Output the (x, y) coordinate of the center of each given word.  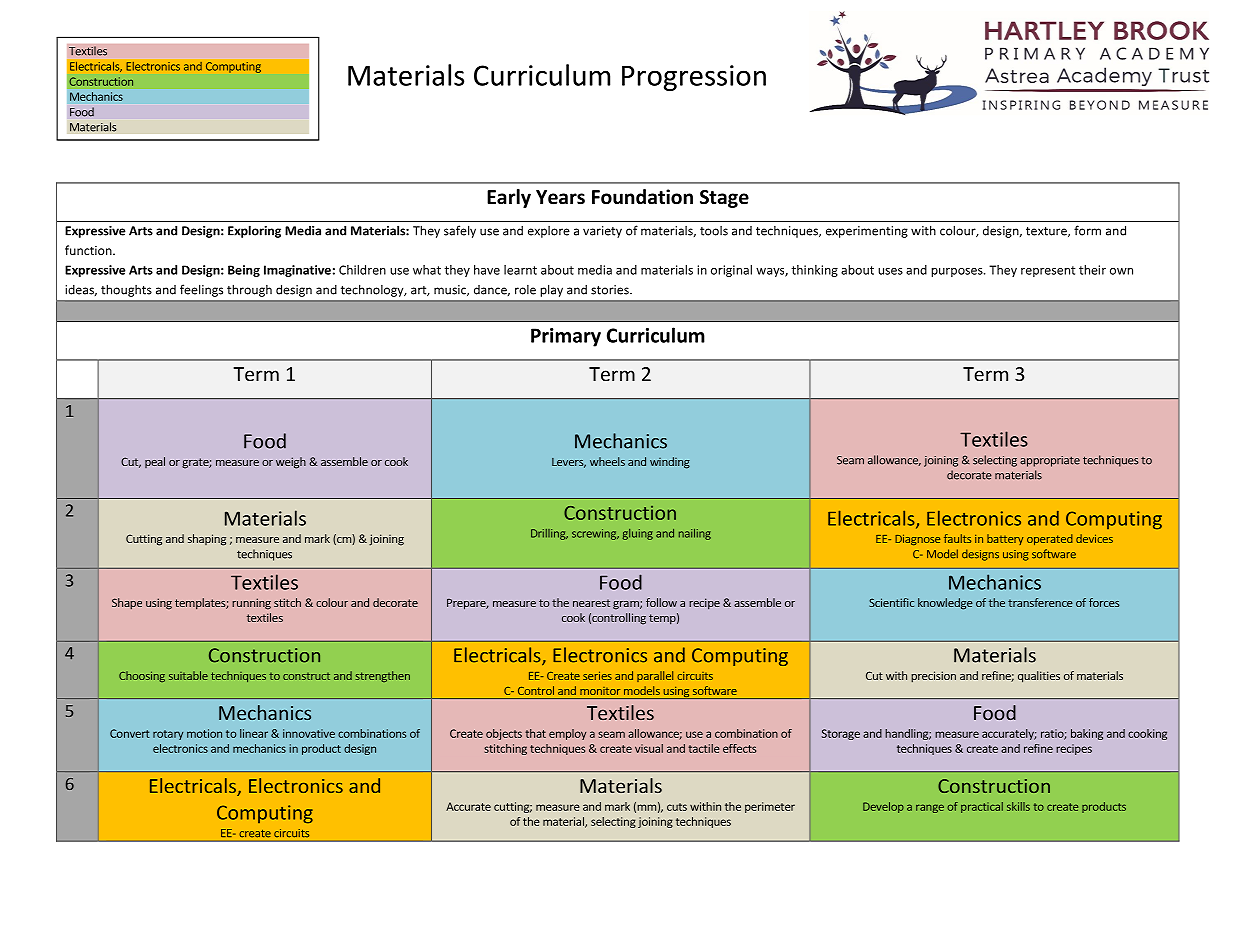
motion (204, 733)
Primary (566, 337)
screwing (595, 534)
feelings (201, 290)
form (1087, 230)
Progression (694, 78)
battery (1005, 539)
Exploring (254, 231)
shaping (207, 540)
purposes (958, 272)
